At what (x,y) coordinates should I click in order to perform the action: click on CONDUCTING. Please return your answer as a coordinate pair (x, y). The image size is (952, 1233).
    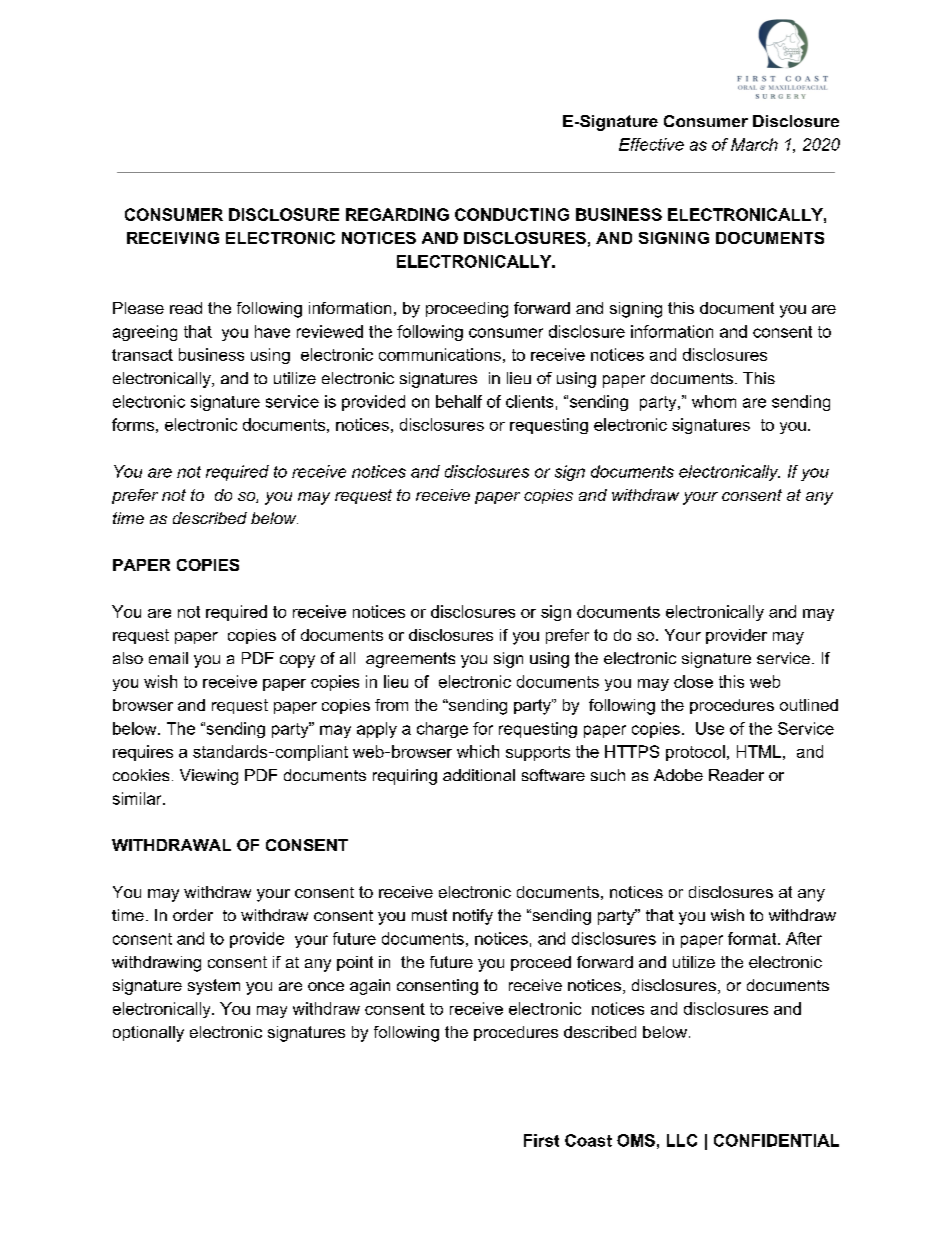
    Looking at the image, I should click on (512, 214).
